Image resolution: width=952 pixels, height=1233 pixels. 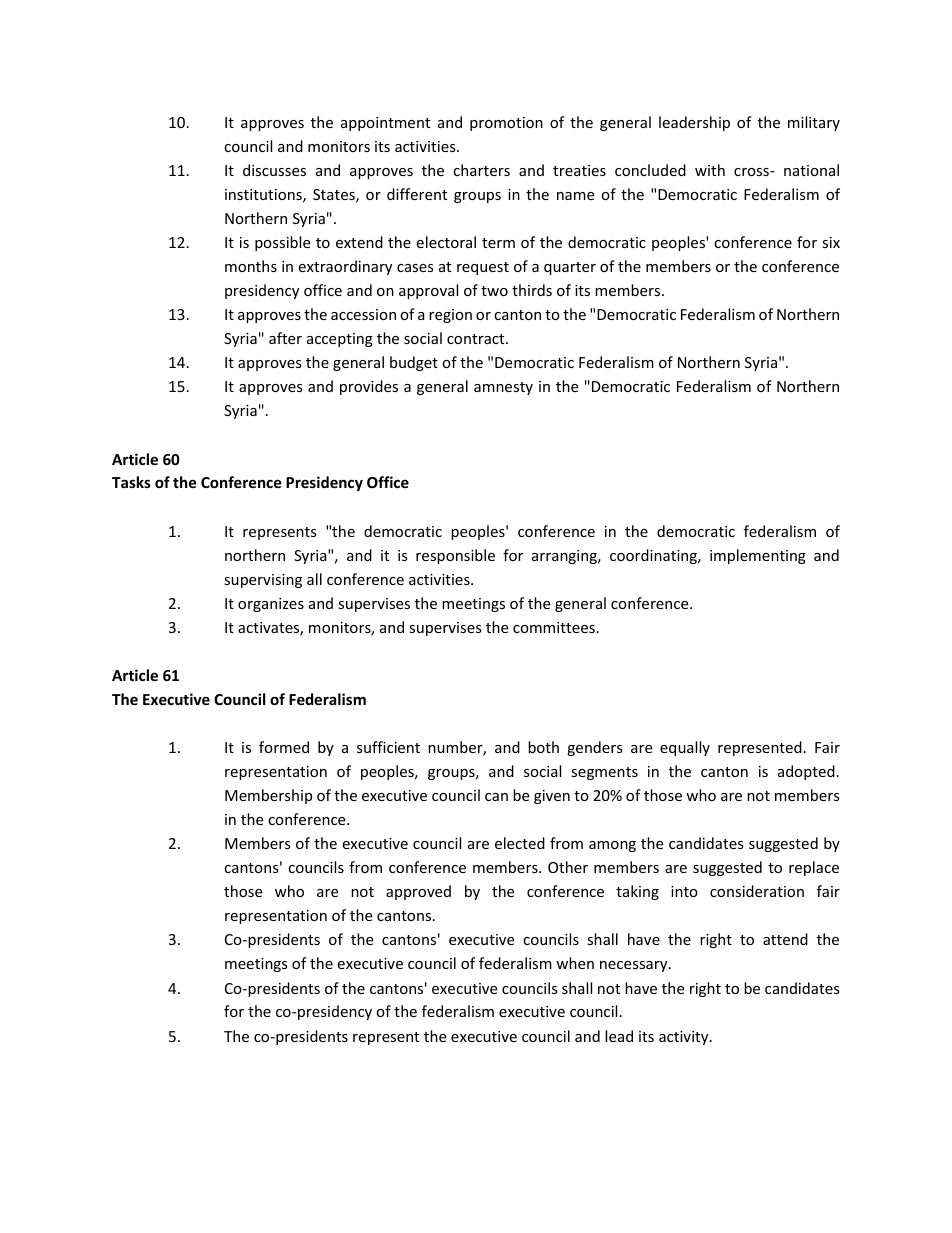 What do you see at coordinates (552, 797) in the page?
I see `given` at bounding box center [552, 797].
